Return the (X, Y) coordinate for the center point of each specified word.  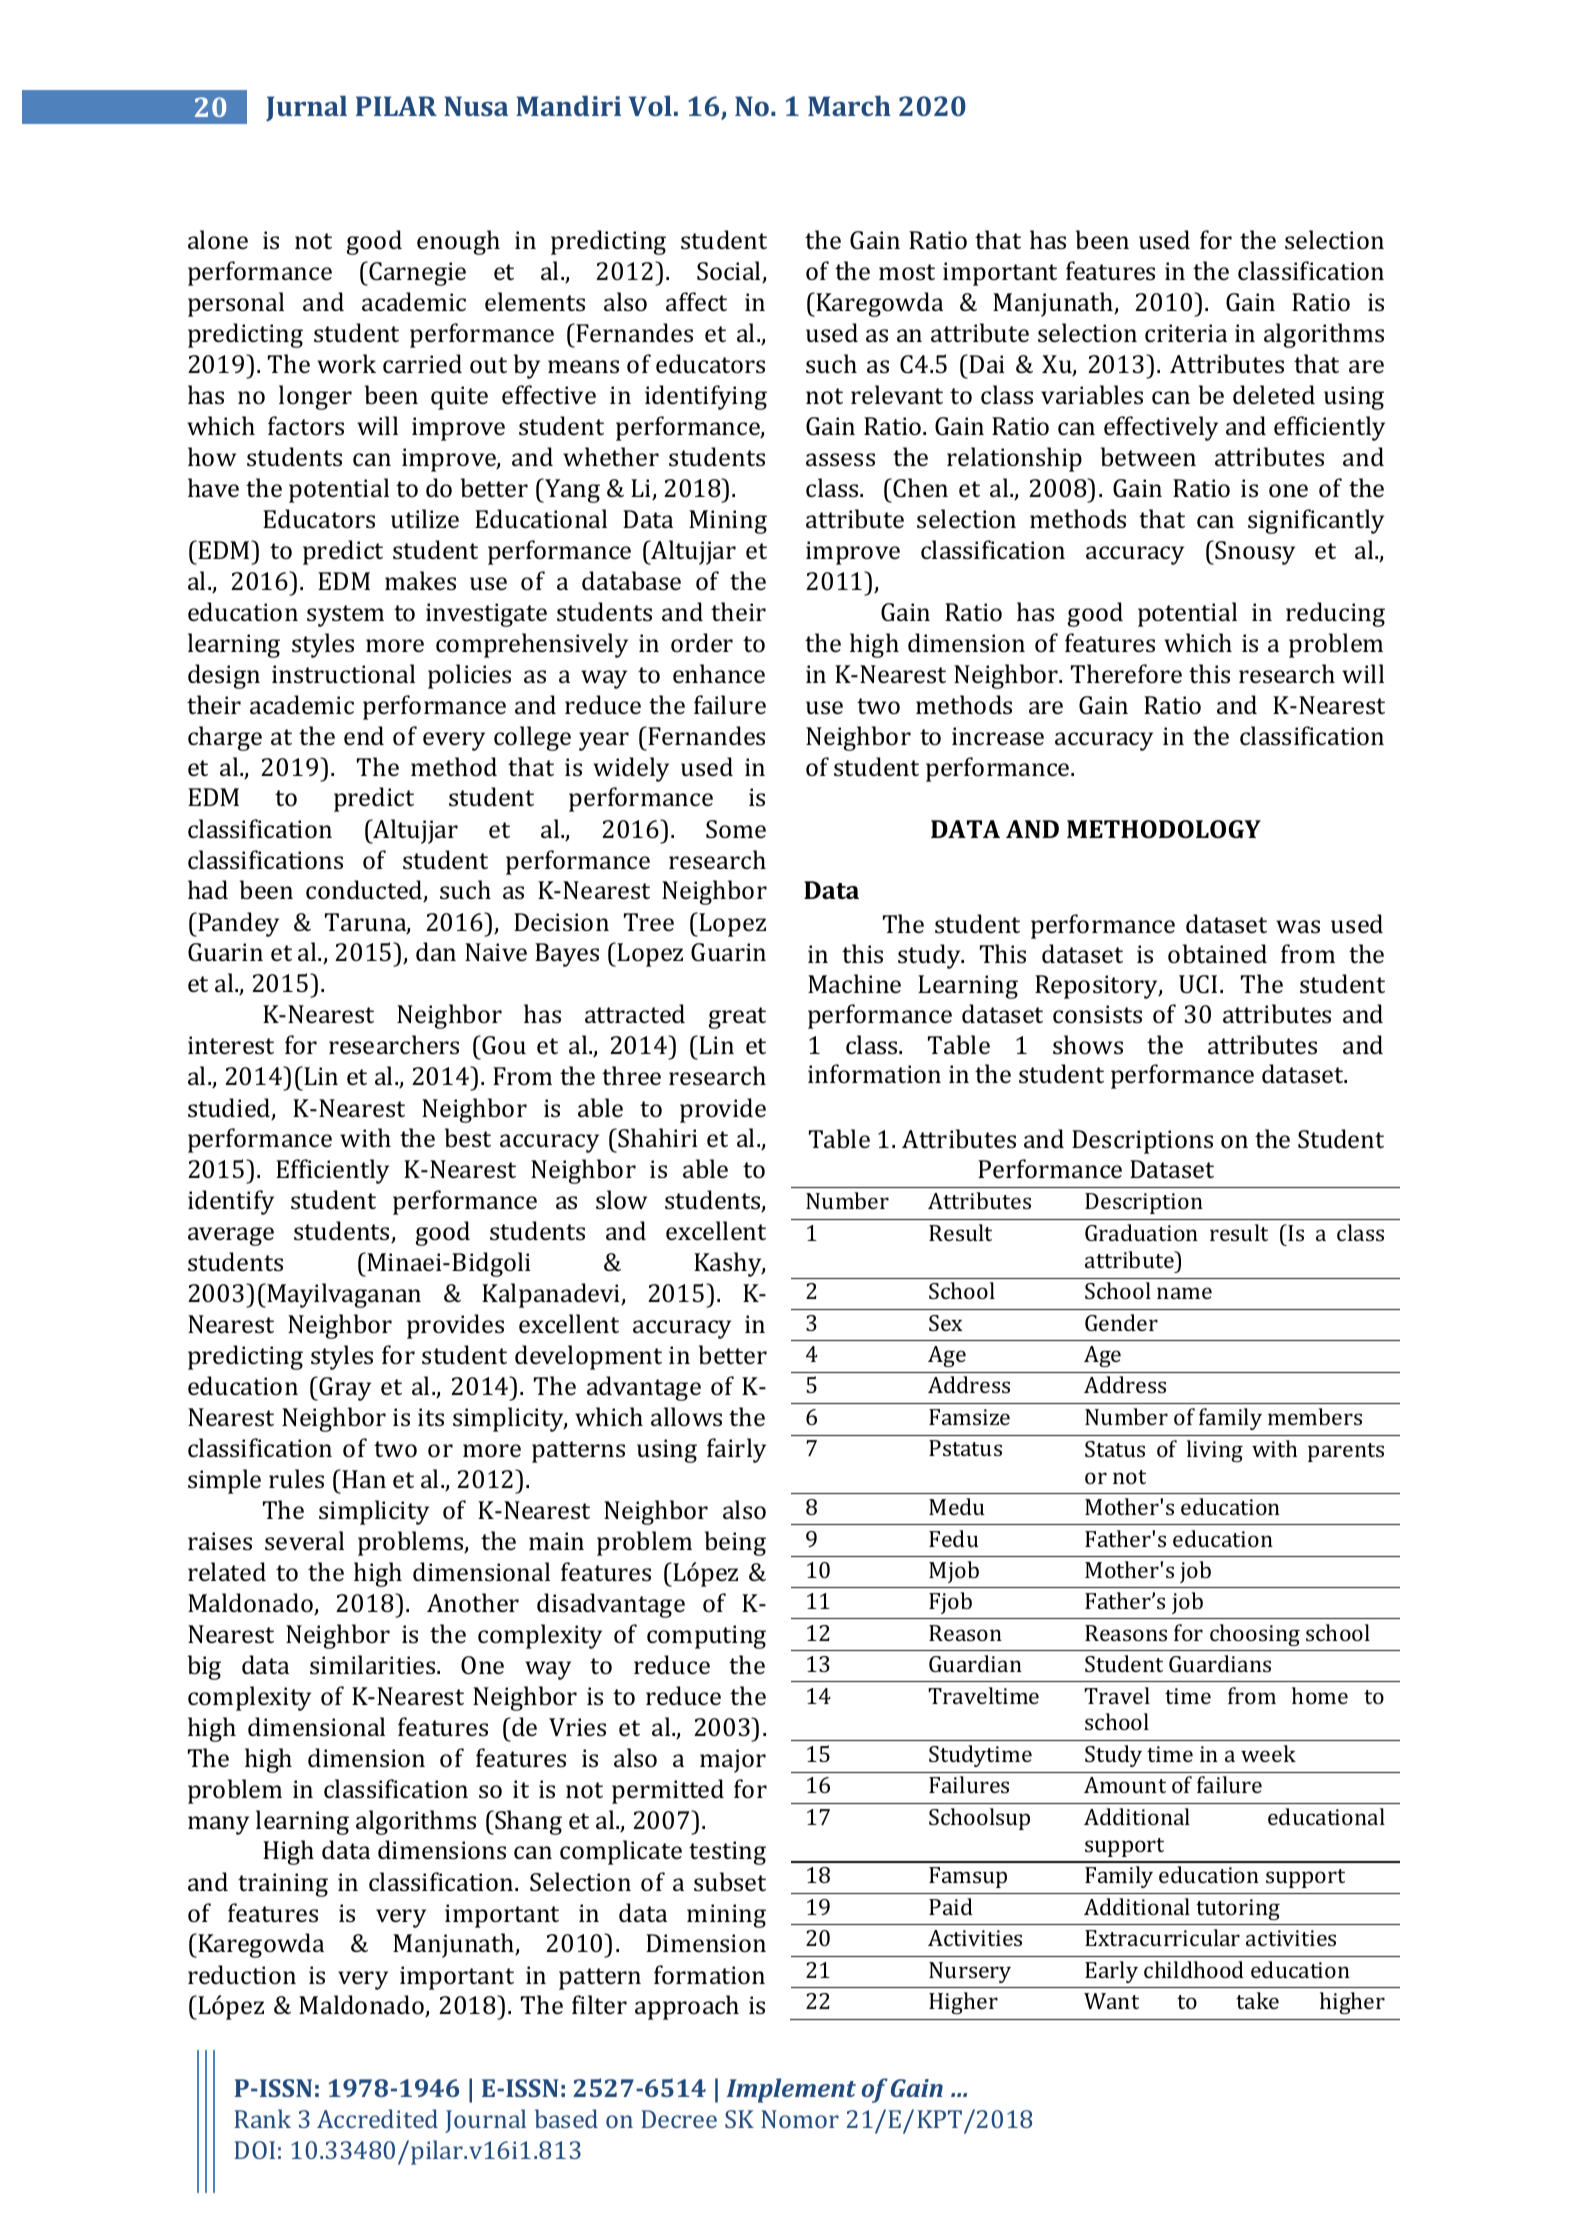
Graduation (1141, 1232)
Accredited (377, 2118)
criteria (1186, 333)
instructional (343, 673)
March (849, 105)
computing (706, 1637)
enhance (719, 673)
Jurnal (306, 108)
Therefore (1126, 673)
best (468, 1137)
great (737, 1018)
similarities (374, 1664)
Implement (791, 2090)
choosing (1255, 1635)
